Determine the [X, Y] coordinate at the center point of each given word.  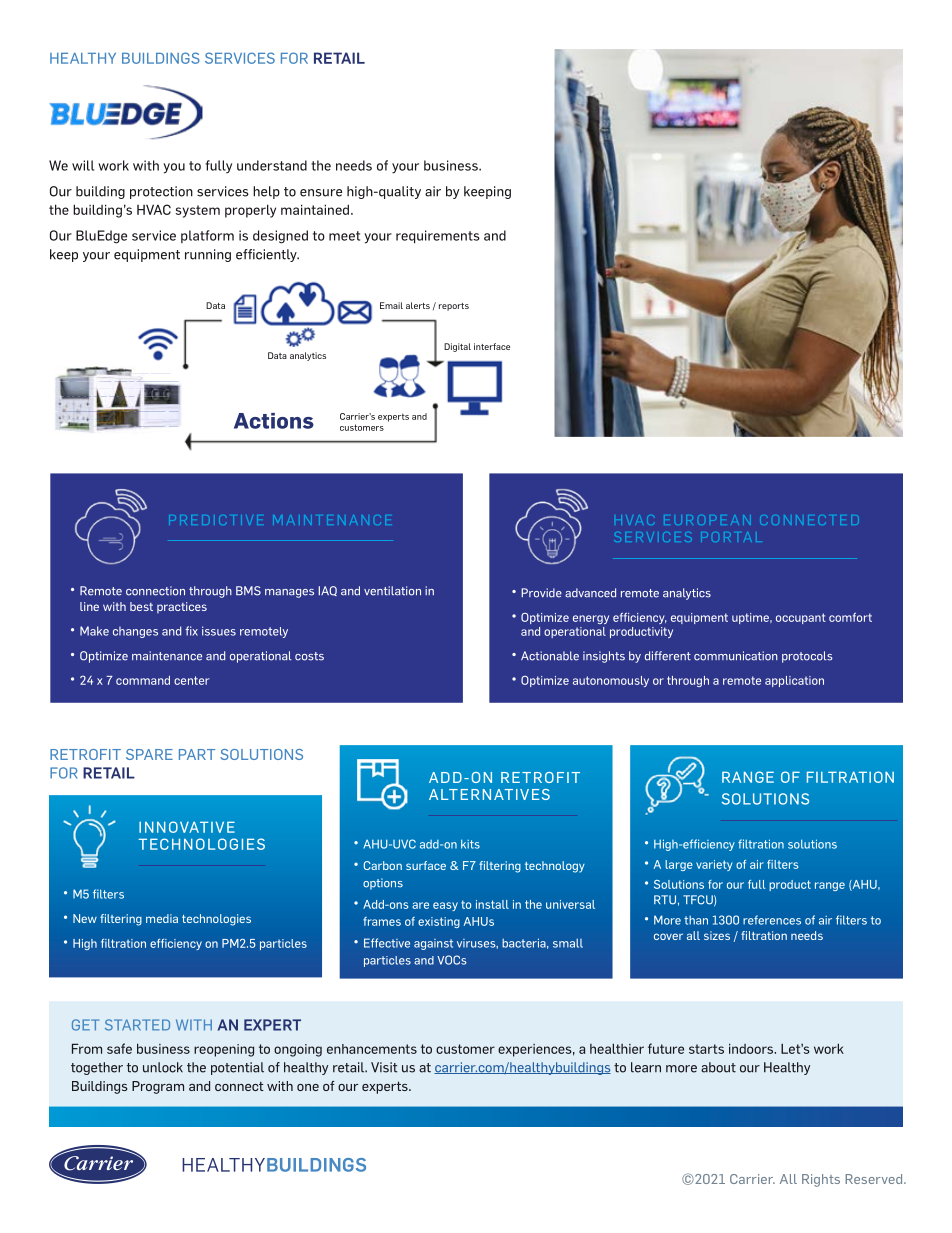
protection [161, 192]
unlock [163, 1067]
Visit [384, 1067]
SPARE [149, 754]
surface [426, 865]
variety [714, 865]
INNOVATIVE [187, 827]
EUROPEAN [707, 520]
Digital [457, 347]
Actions [274, 421]
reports [454, 307]
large [679, 865]
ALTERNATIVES [489, 794]
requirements [438, 237]
